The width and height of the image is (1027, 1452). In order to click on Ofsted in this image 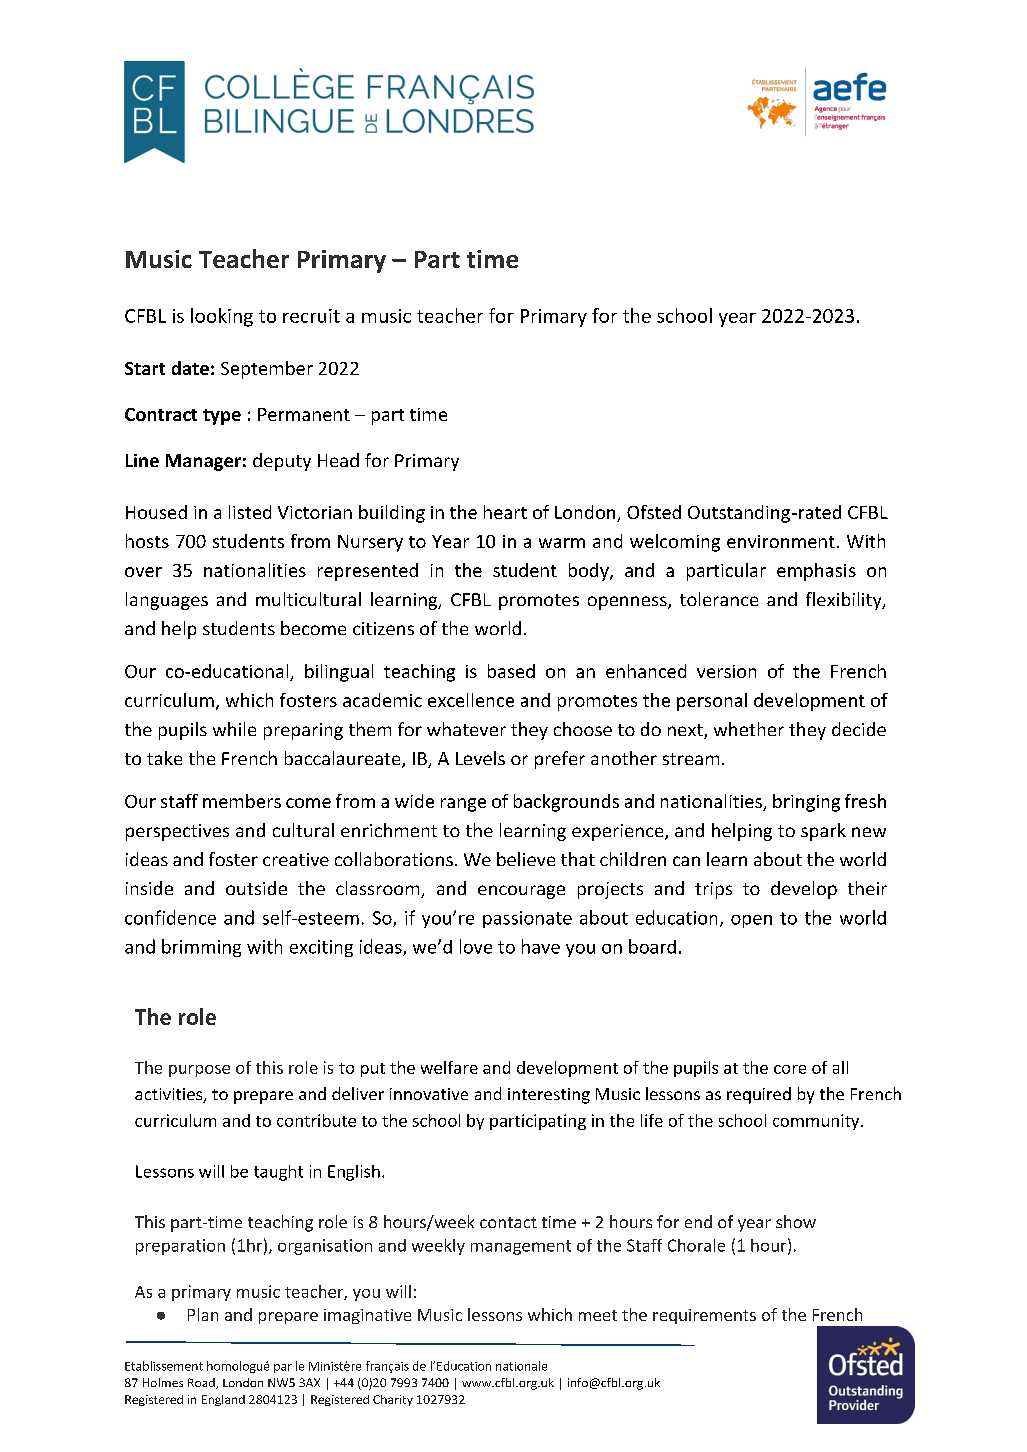, I will do `click(654, 512)`.
